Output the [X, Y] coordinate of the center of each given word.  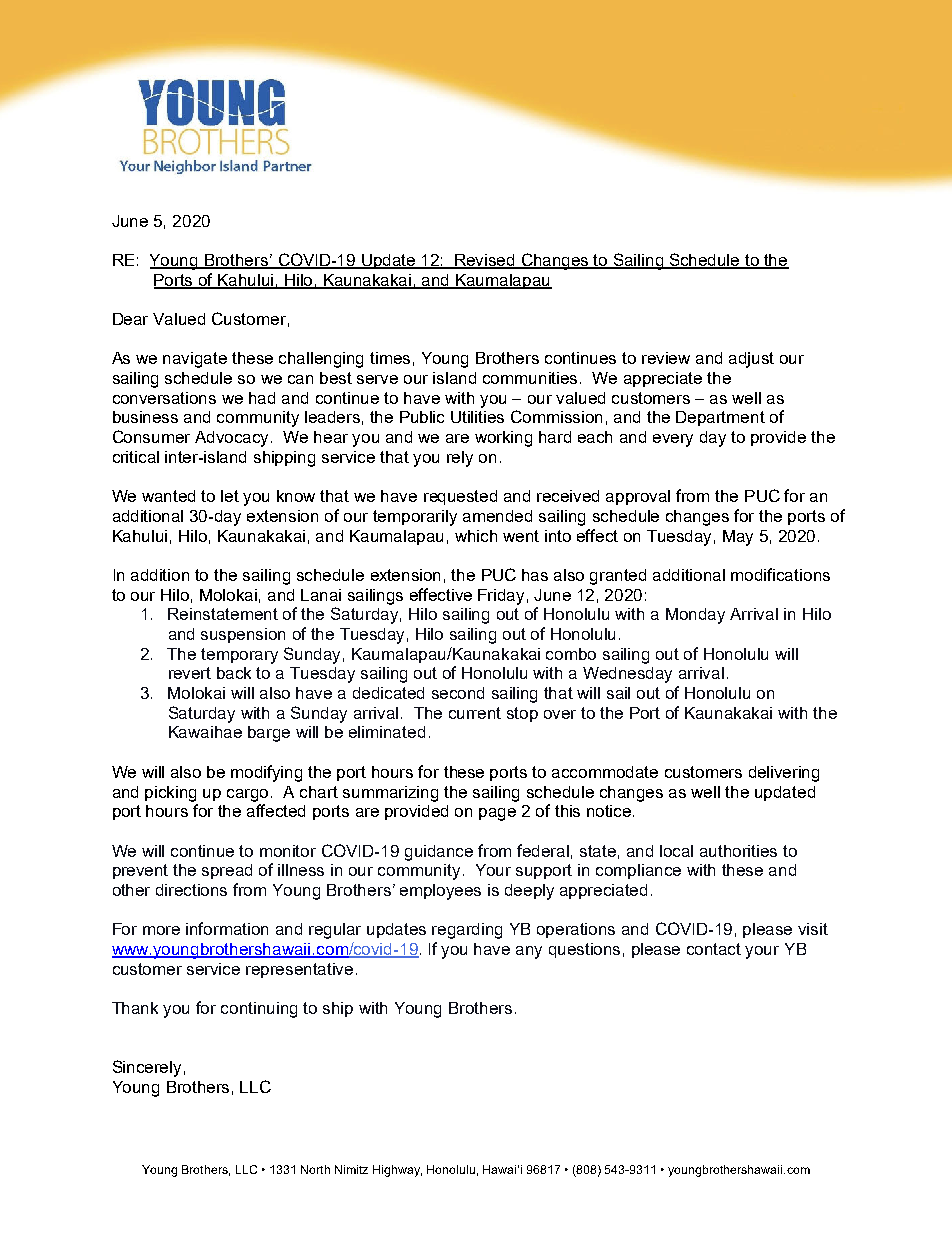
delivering [784, 774]
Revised [485, 261]
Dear [130, 319]
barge [269, 734]
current [475, 713]
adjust [751, 360]
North [315, 1169]
